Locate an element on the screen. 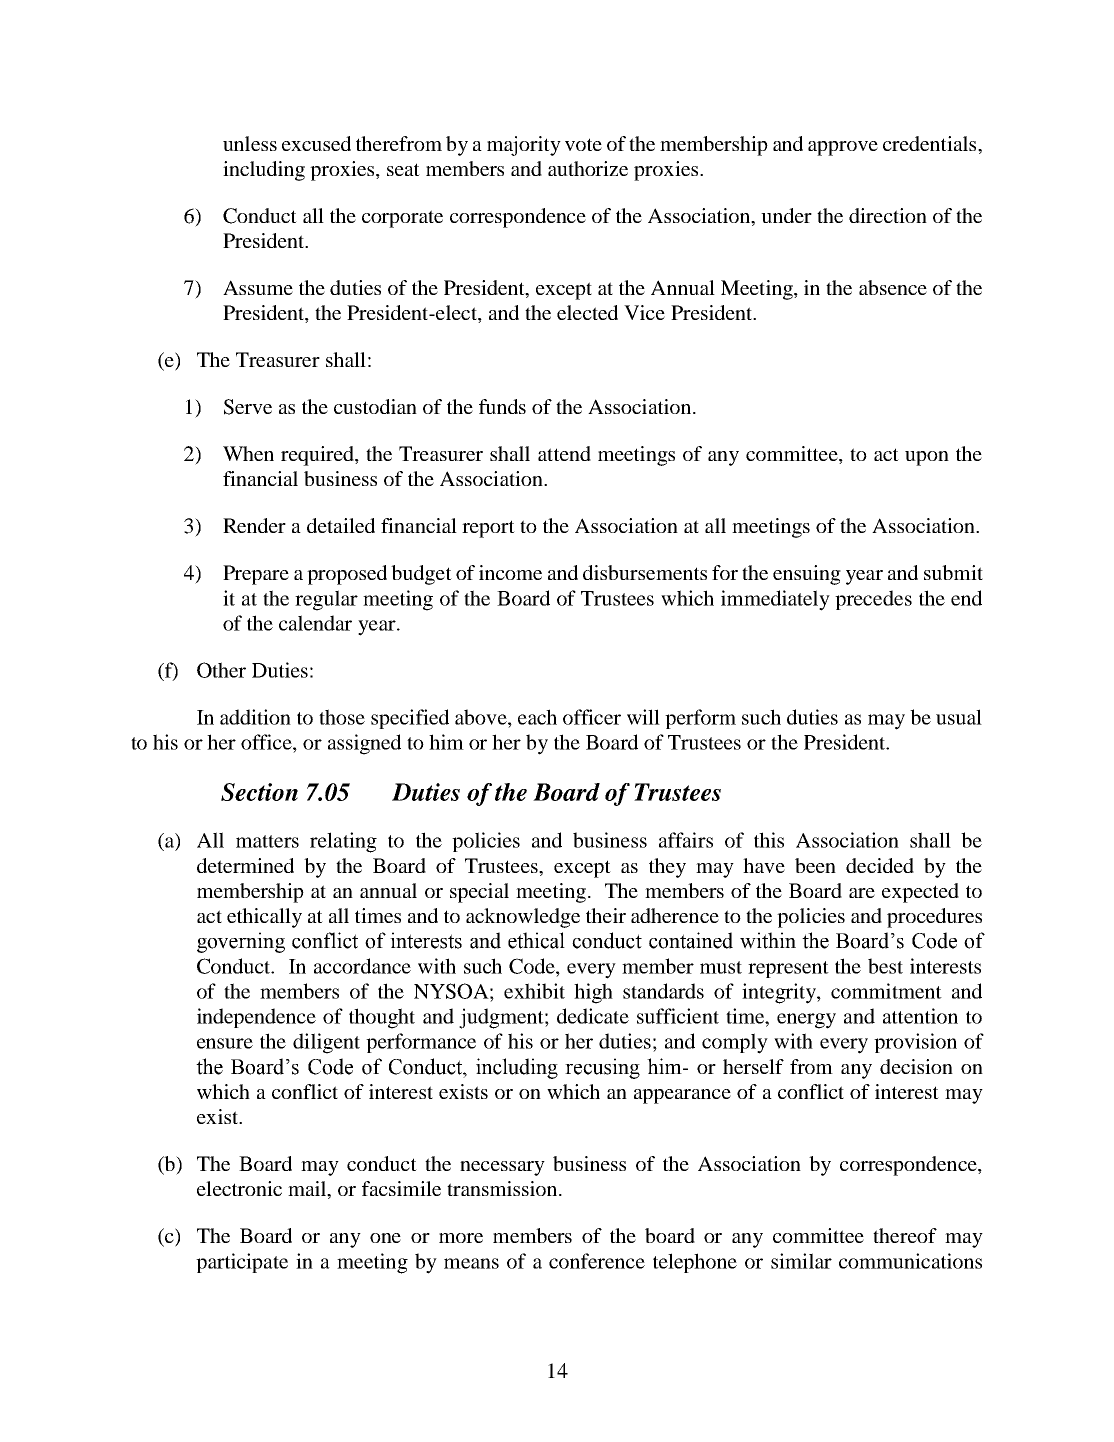 Image resolution: width=1114 pixels, height=1442 pixels. participate is located at coordinates (242, 1263).
